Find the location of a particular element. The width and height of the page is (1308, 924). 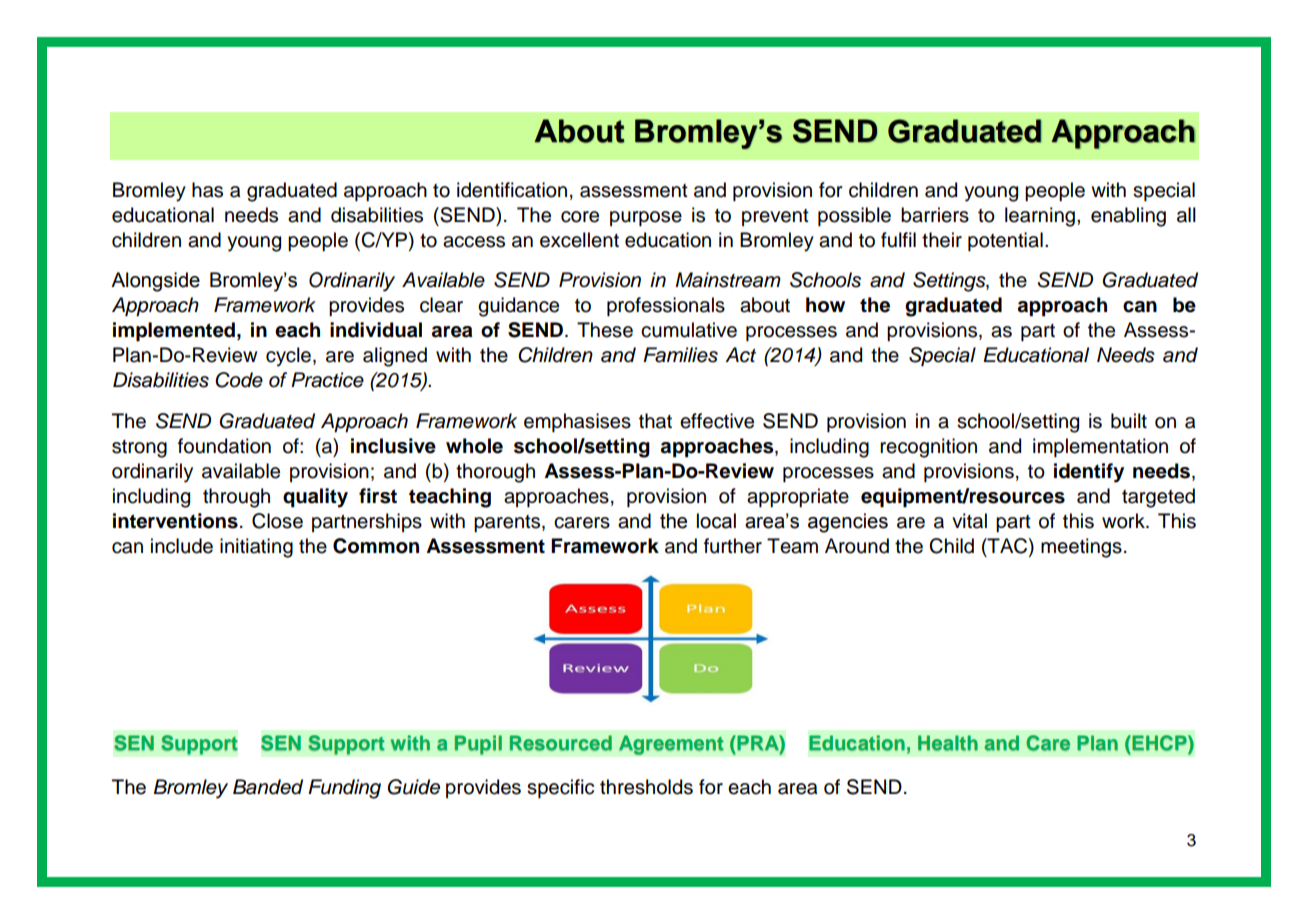

implementation is located at coordinates (1100, 447).
